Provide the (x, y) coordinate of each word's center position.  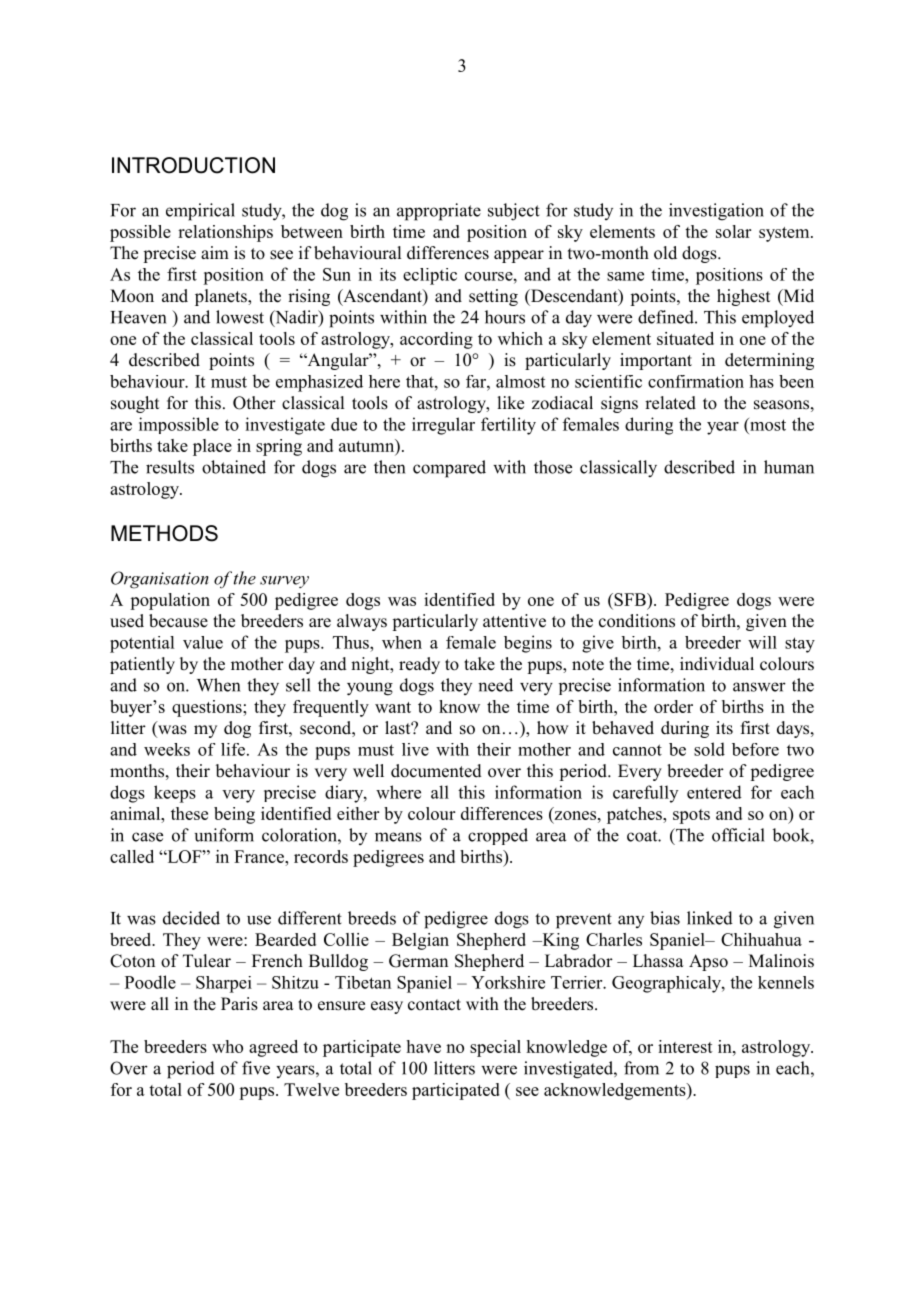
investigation (716, 212)
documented (436, 771)
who (227, 1046)
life (233, 749)
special (495, 1048)
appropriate (439, 212)
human (789, 467)
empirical (200, 212)
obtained (234, 467)
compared (449, 469)
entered (714, 792)
